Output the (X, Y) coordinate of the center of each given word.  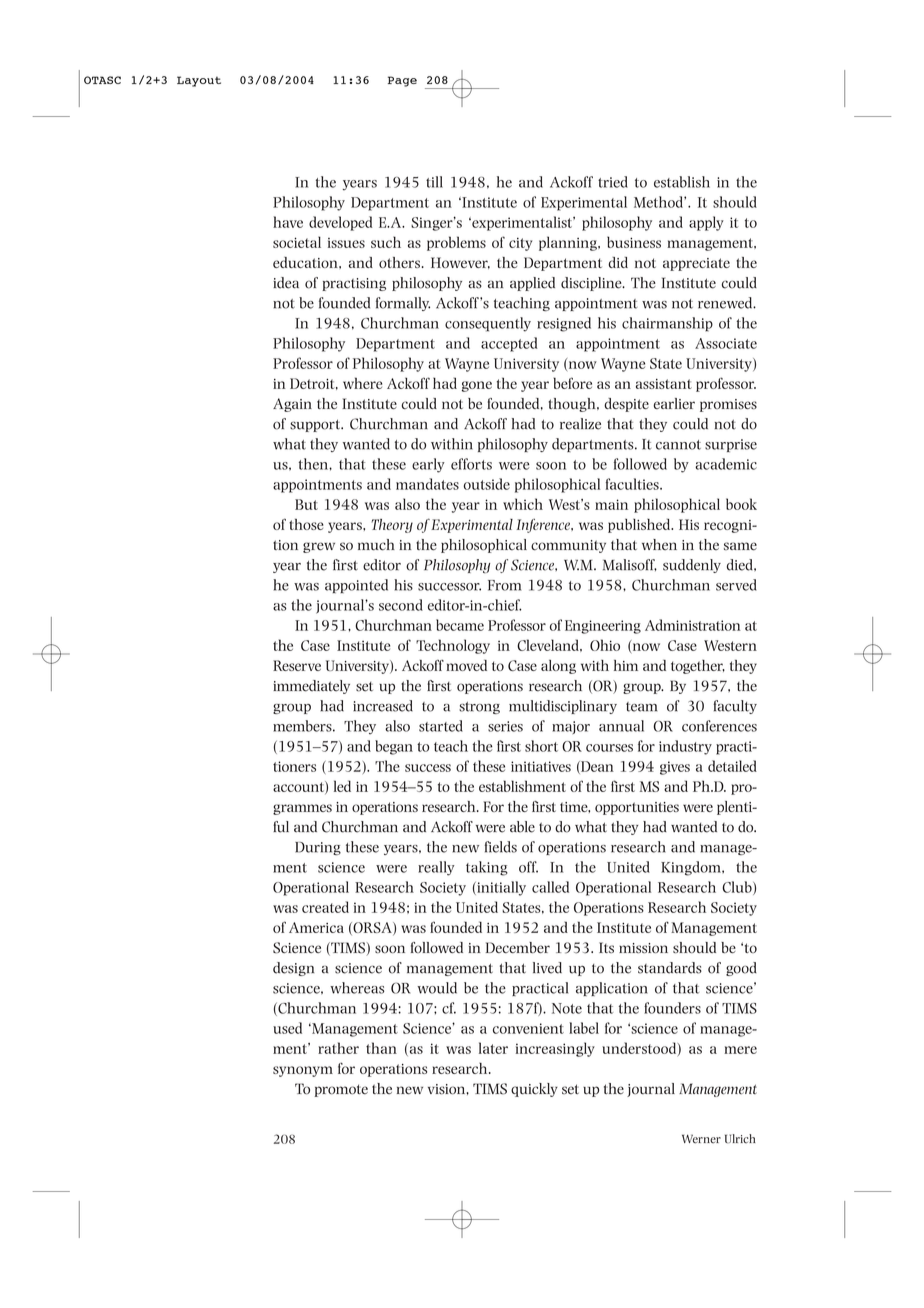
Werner (701, 1139)
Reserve (297, 665)
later (493, 1048)
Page (402, 81)
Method (659, 202)
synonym (303, 1071)
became (460, 625)
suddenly (692, 566)
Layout (199, 81)
